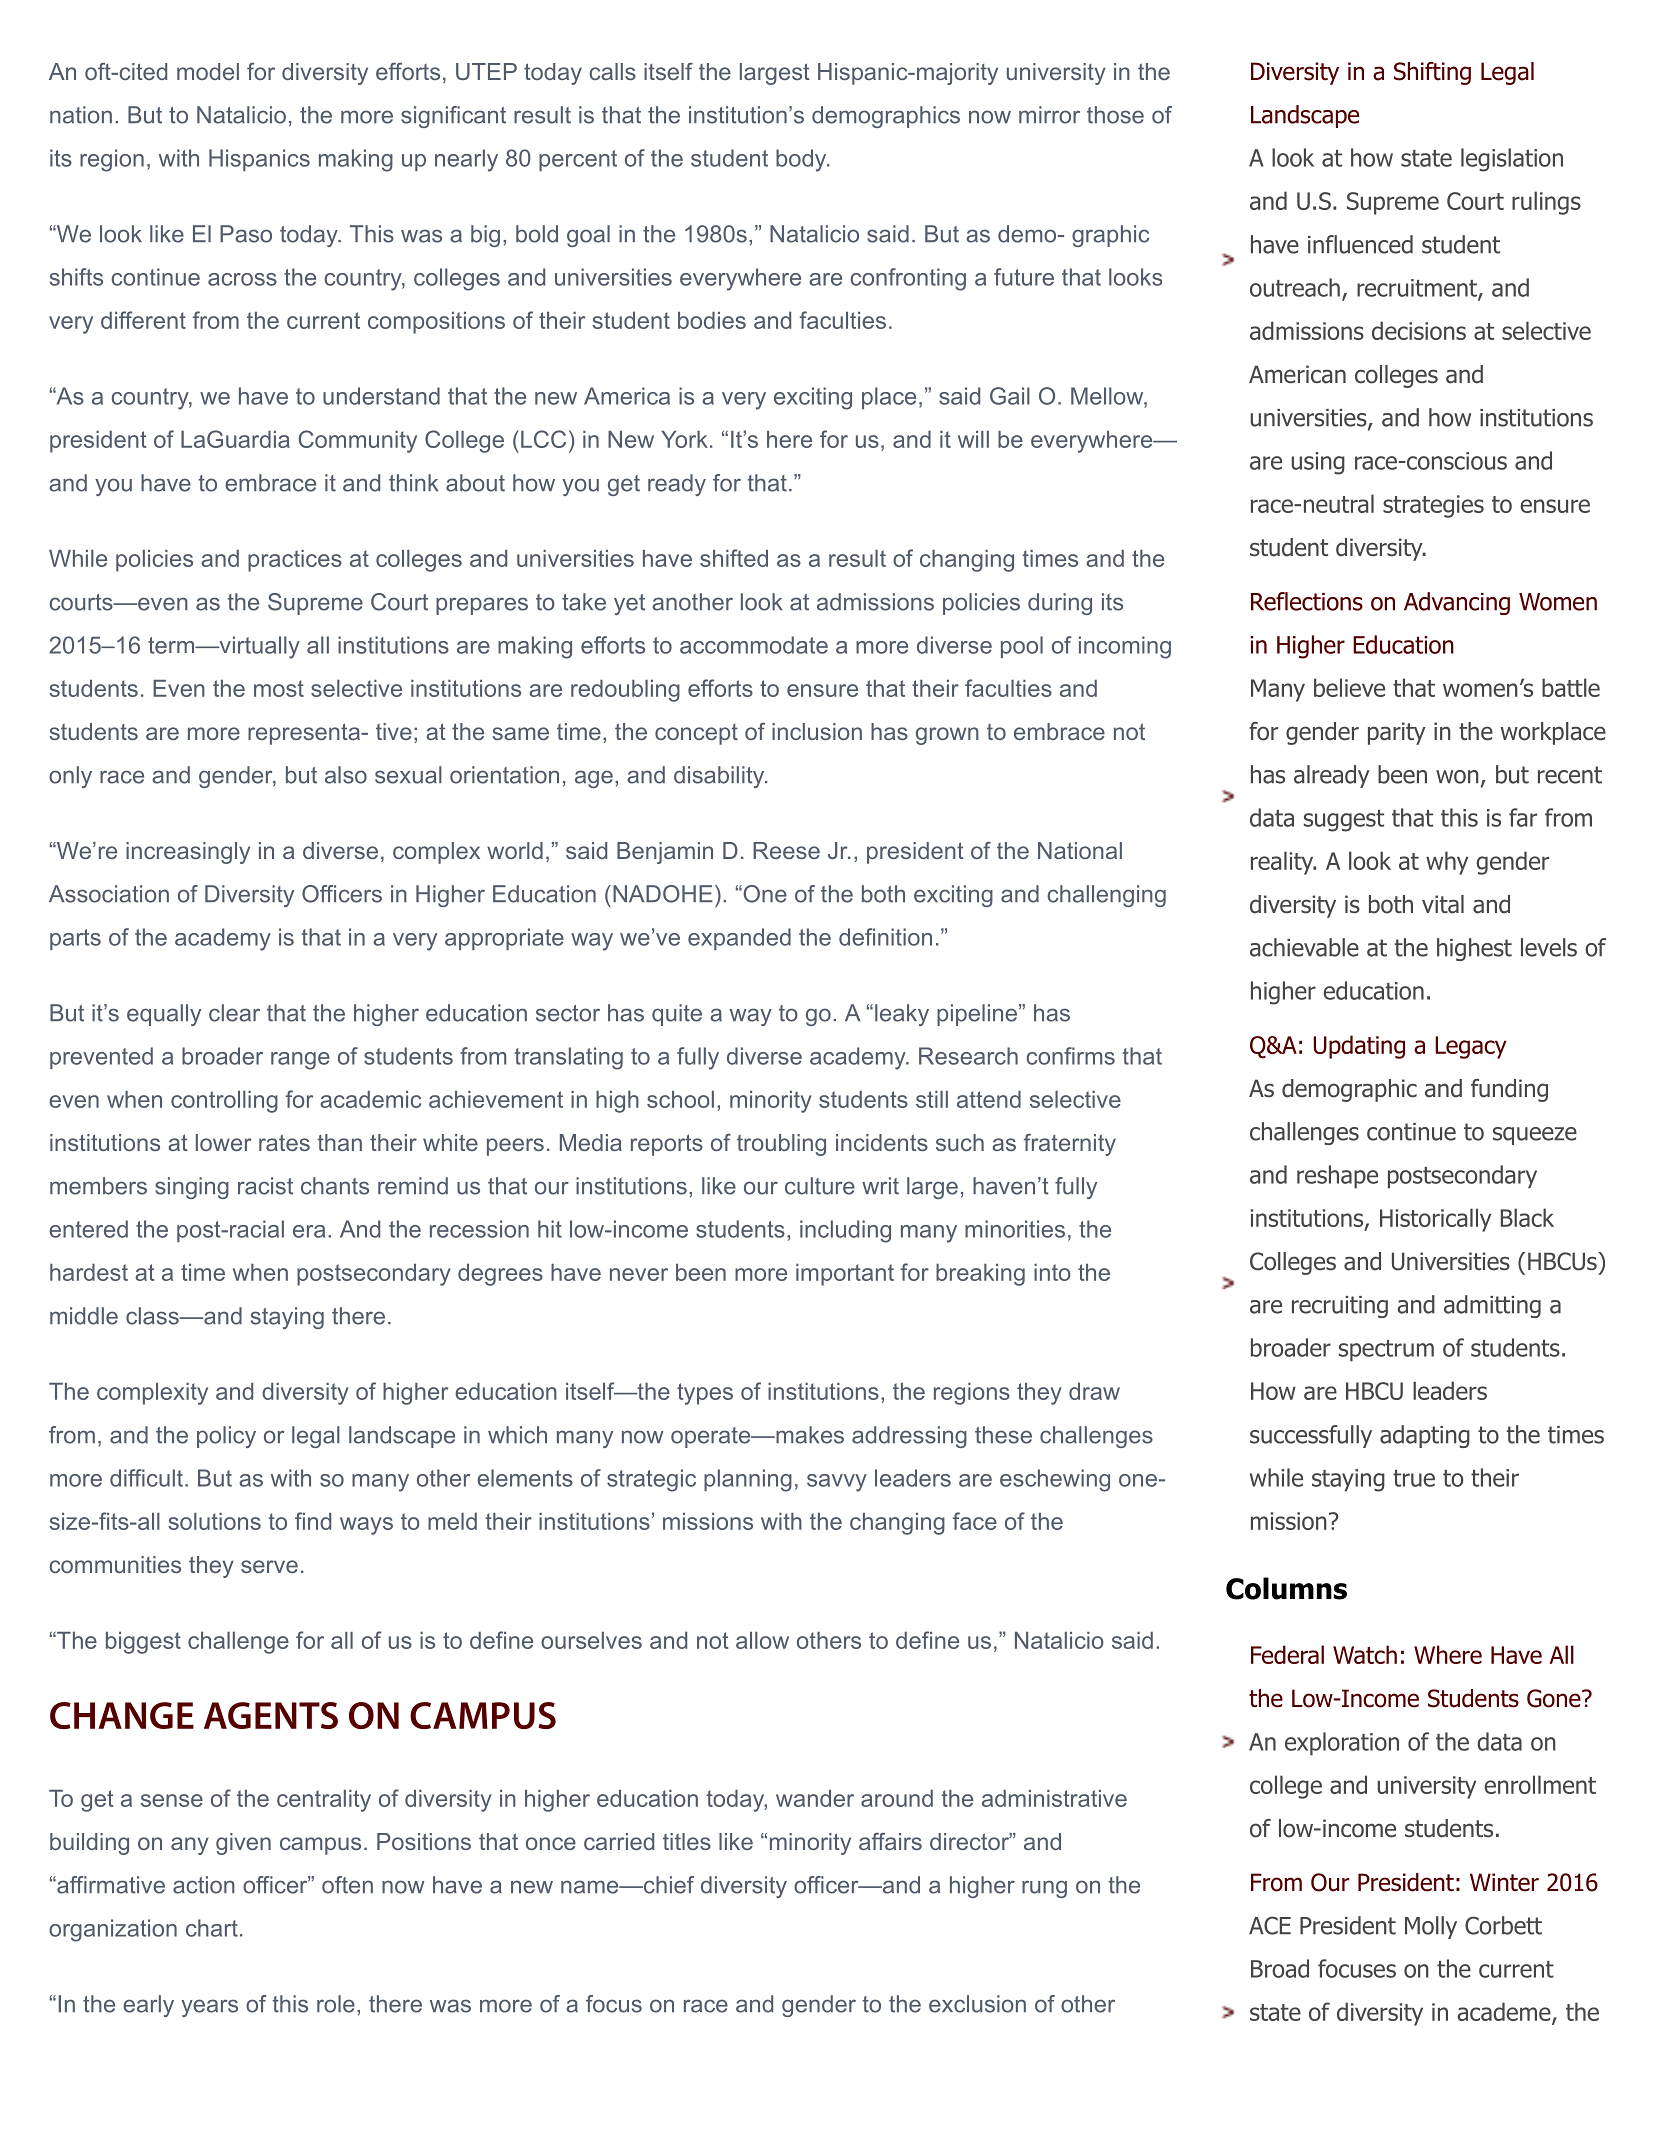  I want to click on Updating, so click(1359, 1047).
